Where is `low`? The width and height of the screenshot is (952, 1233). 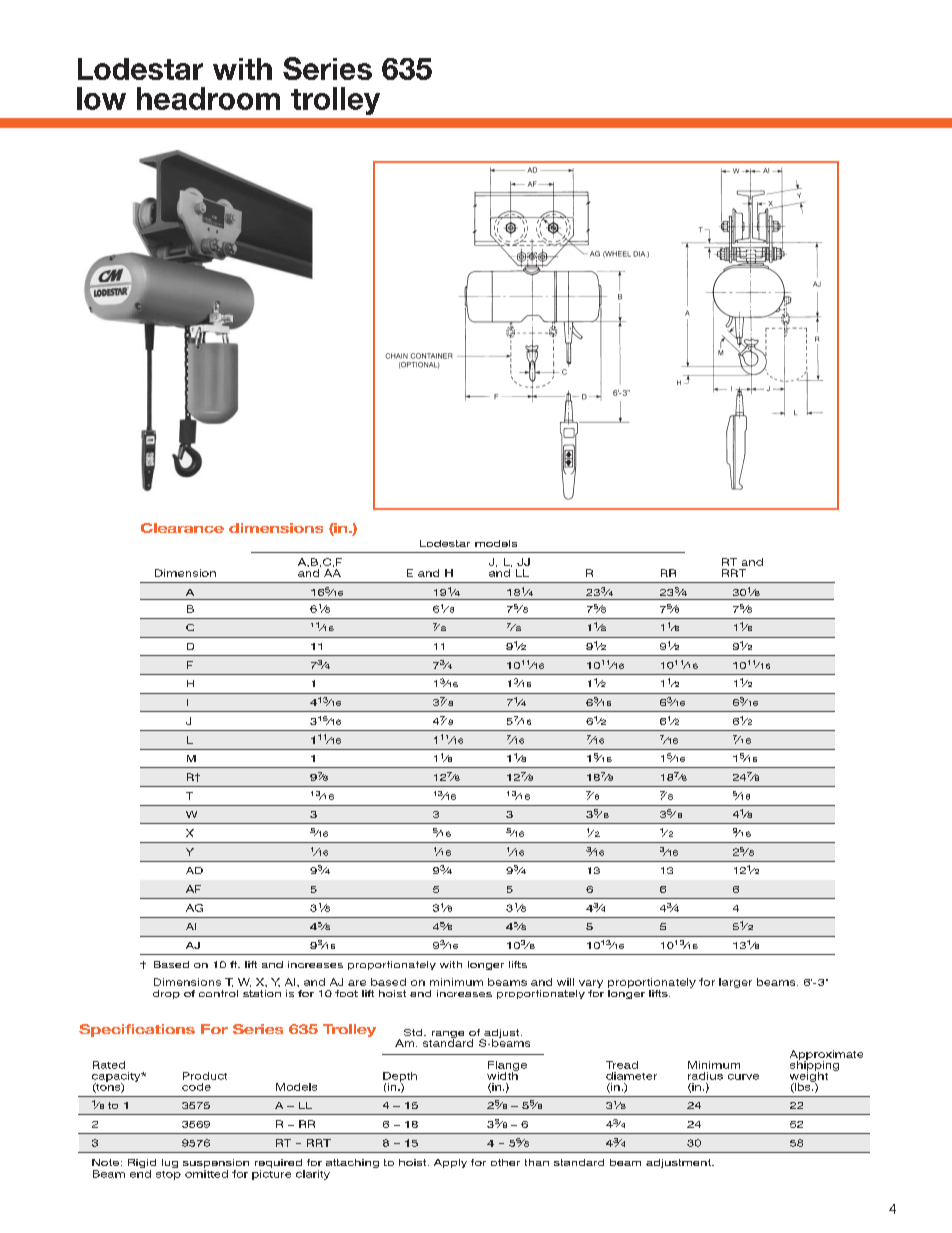 low is located at coordinates (101, 98).
